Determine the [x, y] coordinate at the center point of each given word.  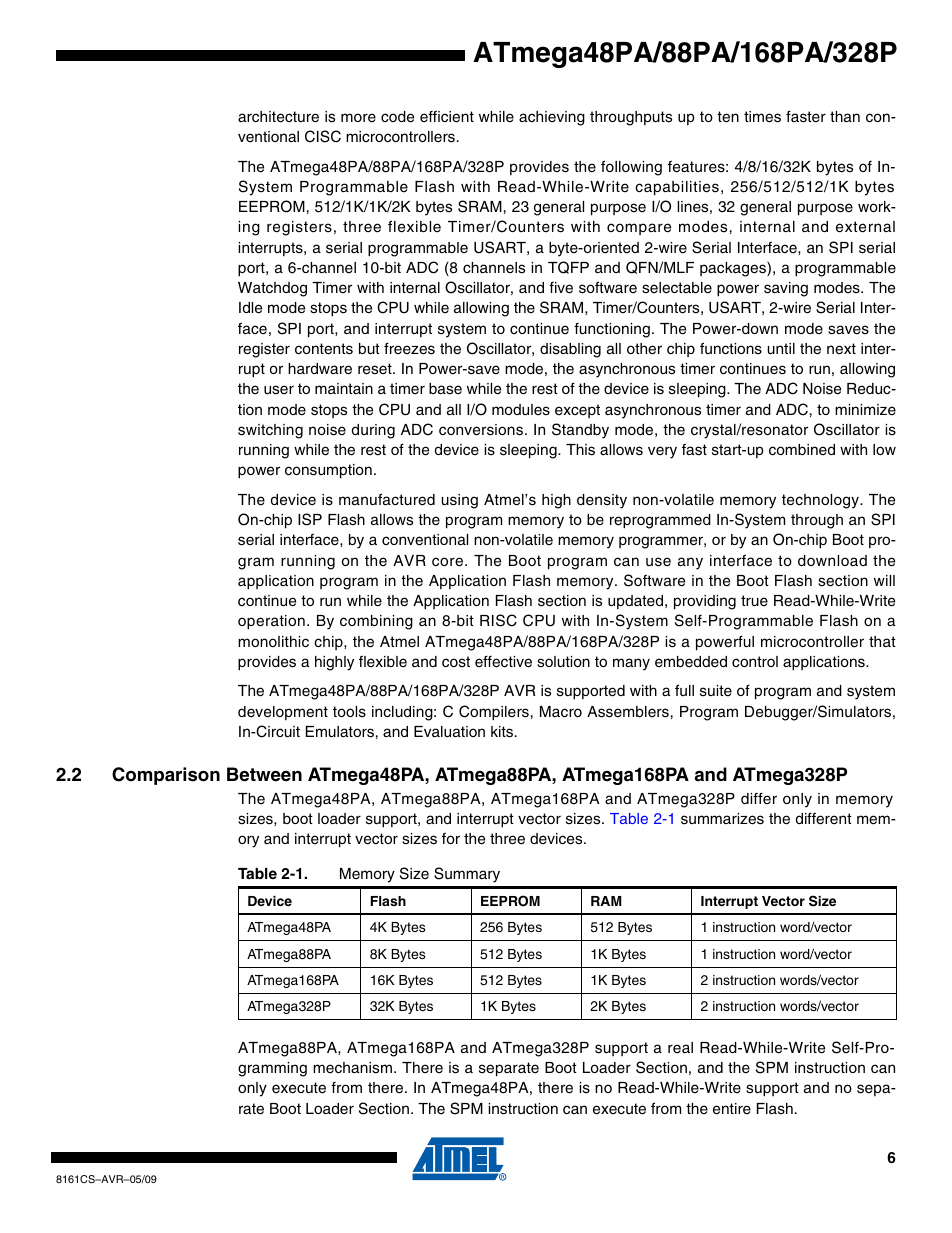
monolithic [273, 641]
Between [264, 774]
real [680, 1048]
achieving [552, 118]
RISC [498, 620]
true [754, 600]
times [762, 117]
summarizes [722, 819]
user [279, 390]
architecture [278, 117]
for [451, 838]
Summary [467, 875]
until [781, 348]
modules [521, 410]
